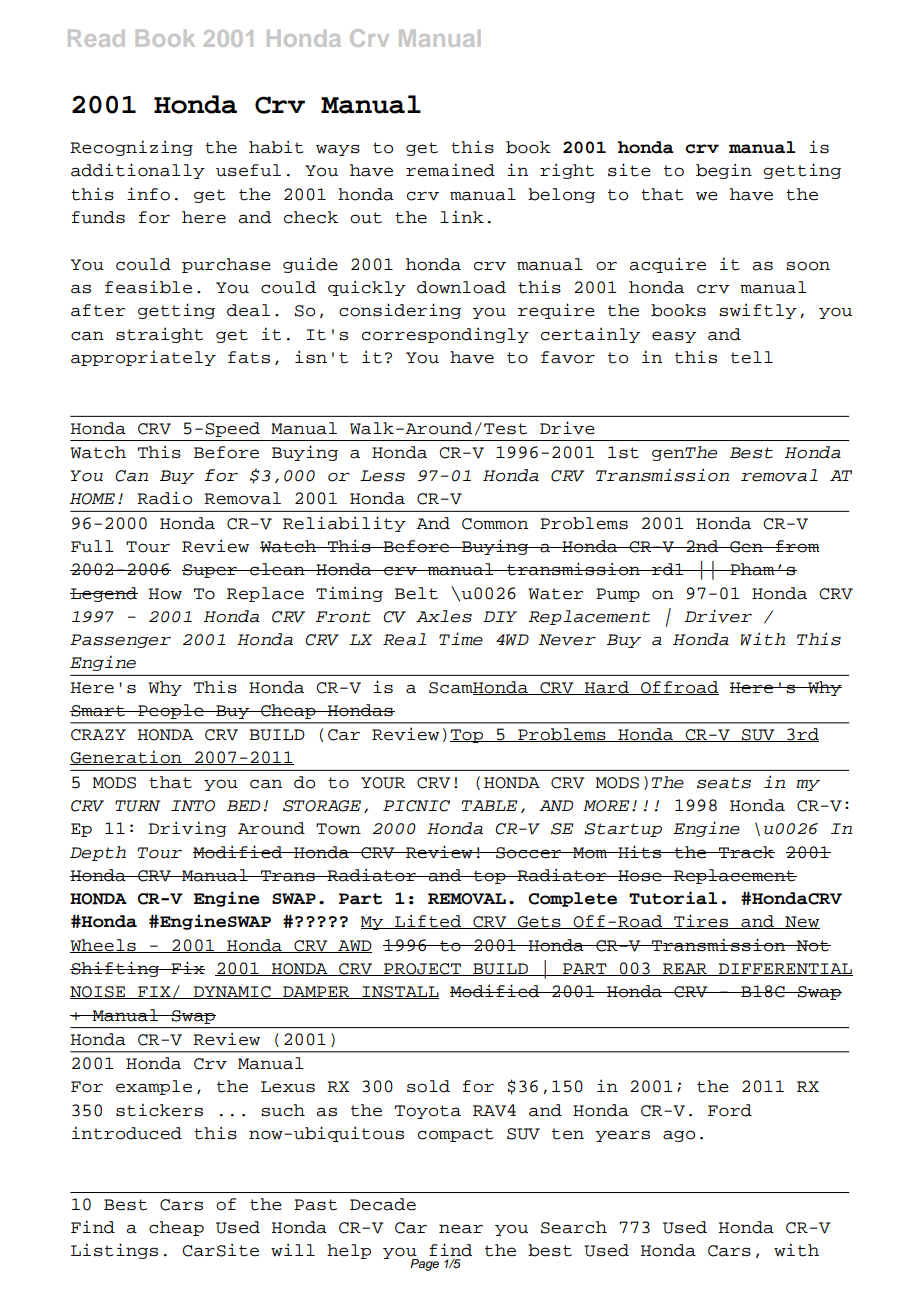  Describe the element at coordinates (114, 1251) in the image. I see `Listings` at that location.
